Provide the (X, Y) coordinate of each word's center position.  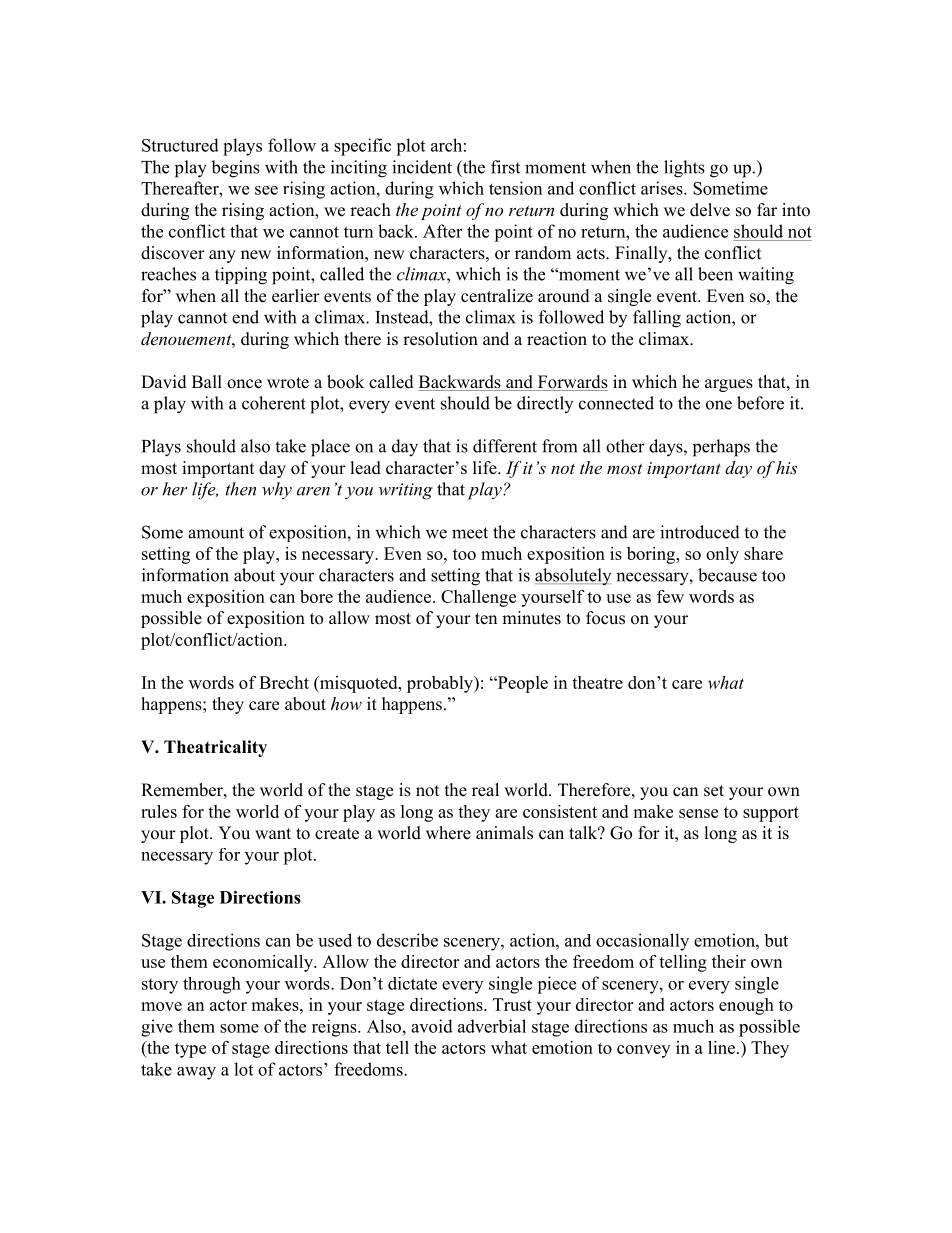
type (190, 1050)
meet (470, 533)
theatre (597, 682)
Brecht (284, 682)
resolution (440, 339)
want (273, 833)
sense (698, 813)
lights (684, 169)
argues (729, 385)
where (448, 833)
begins (235, 169)
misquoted (358, 684)
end (245, 317)
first (505, 167)
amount (216, 533)
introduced (700, 532)
